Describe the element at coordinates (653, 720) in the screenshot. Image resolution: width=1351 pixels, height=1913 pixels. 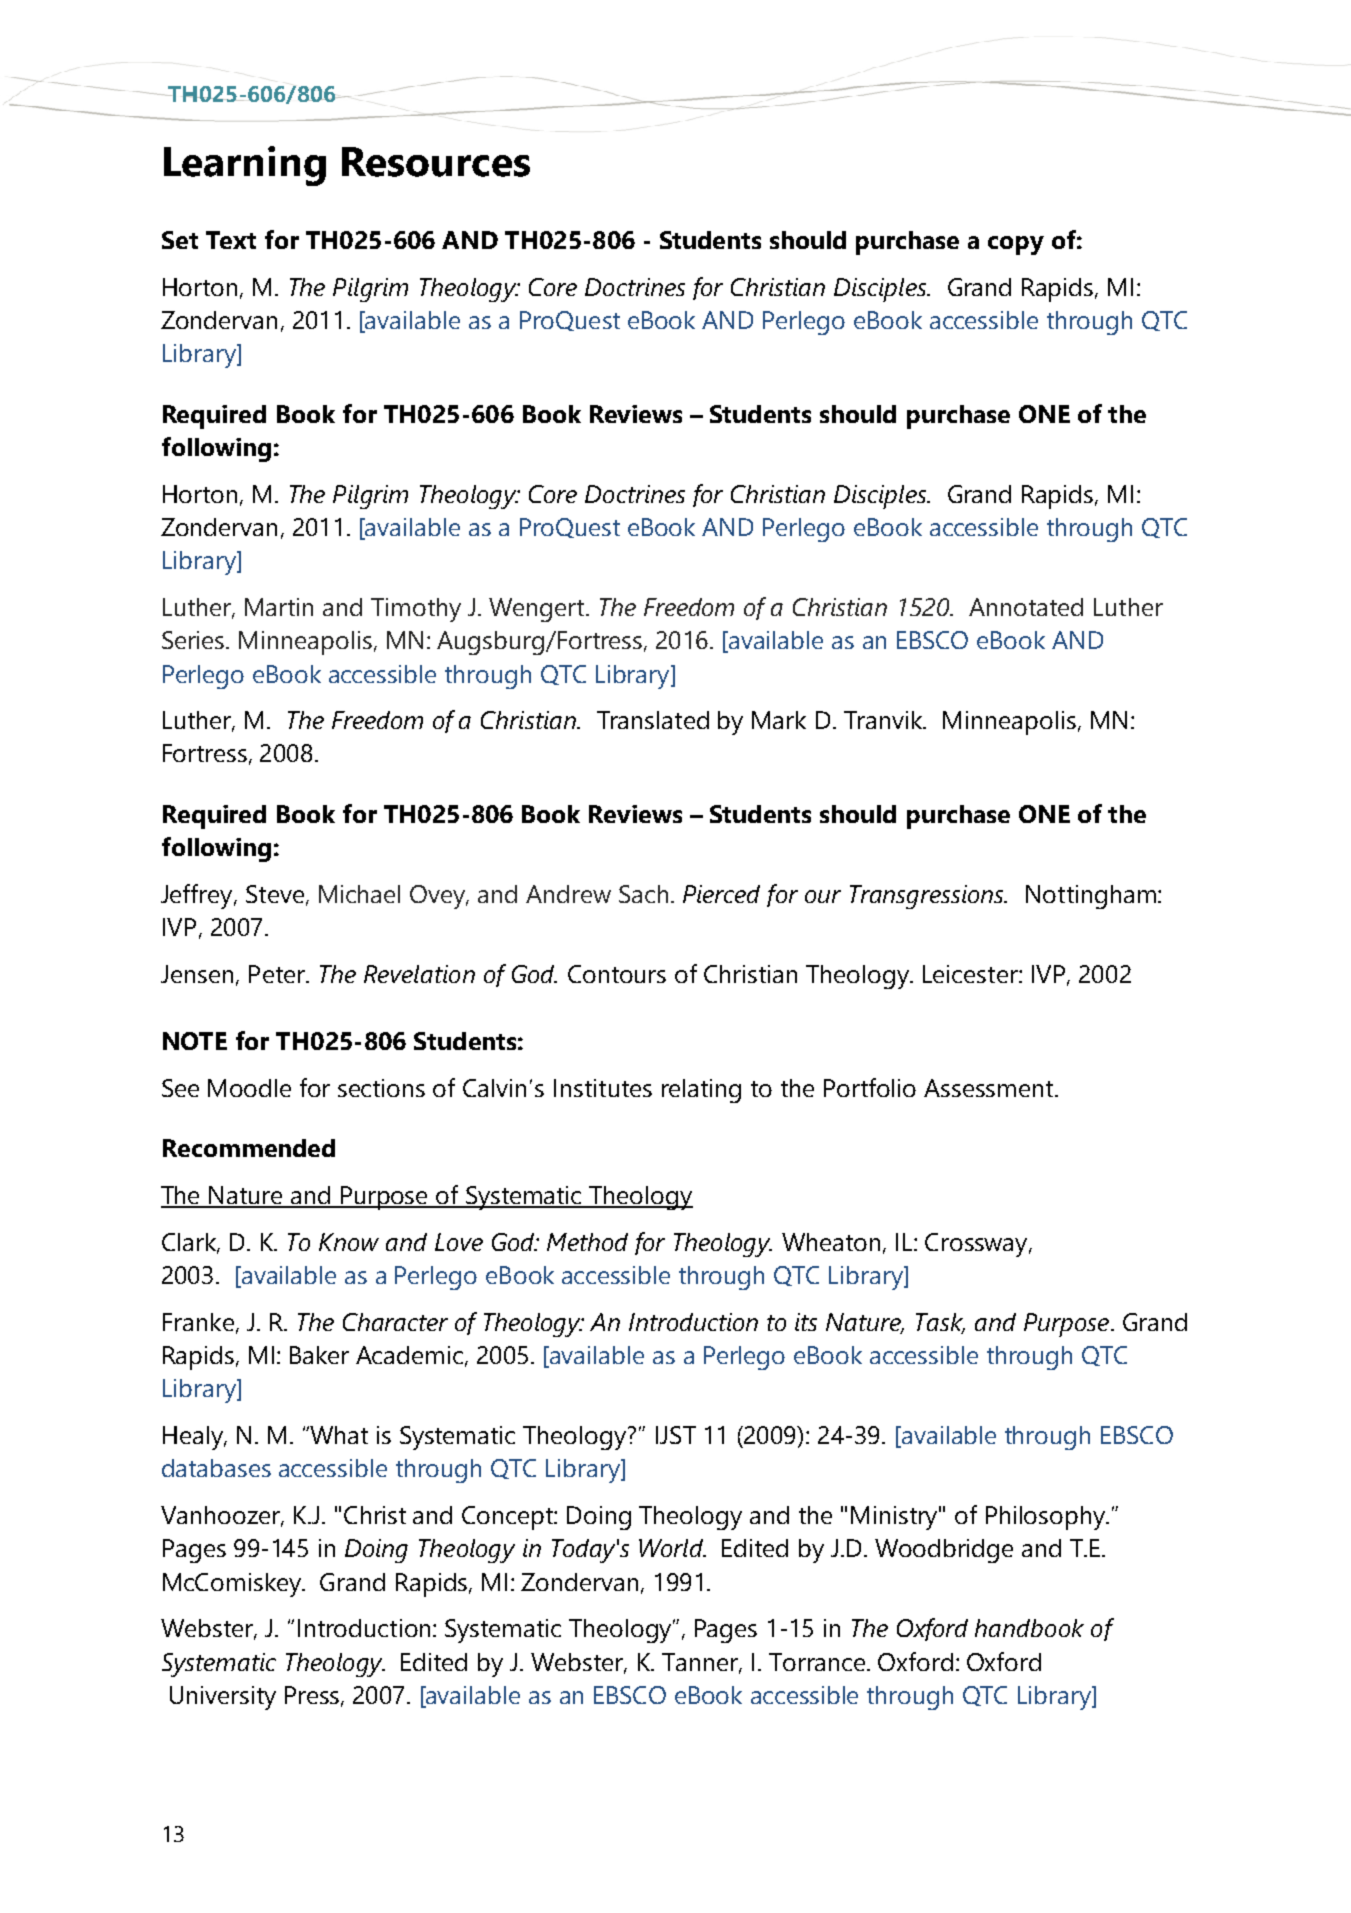
I see `Translated` at that location.
